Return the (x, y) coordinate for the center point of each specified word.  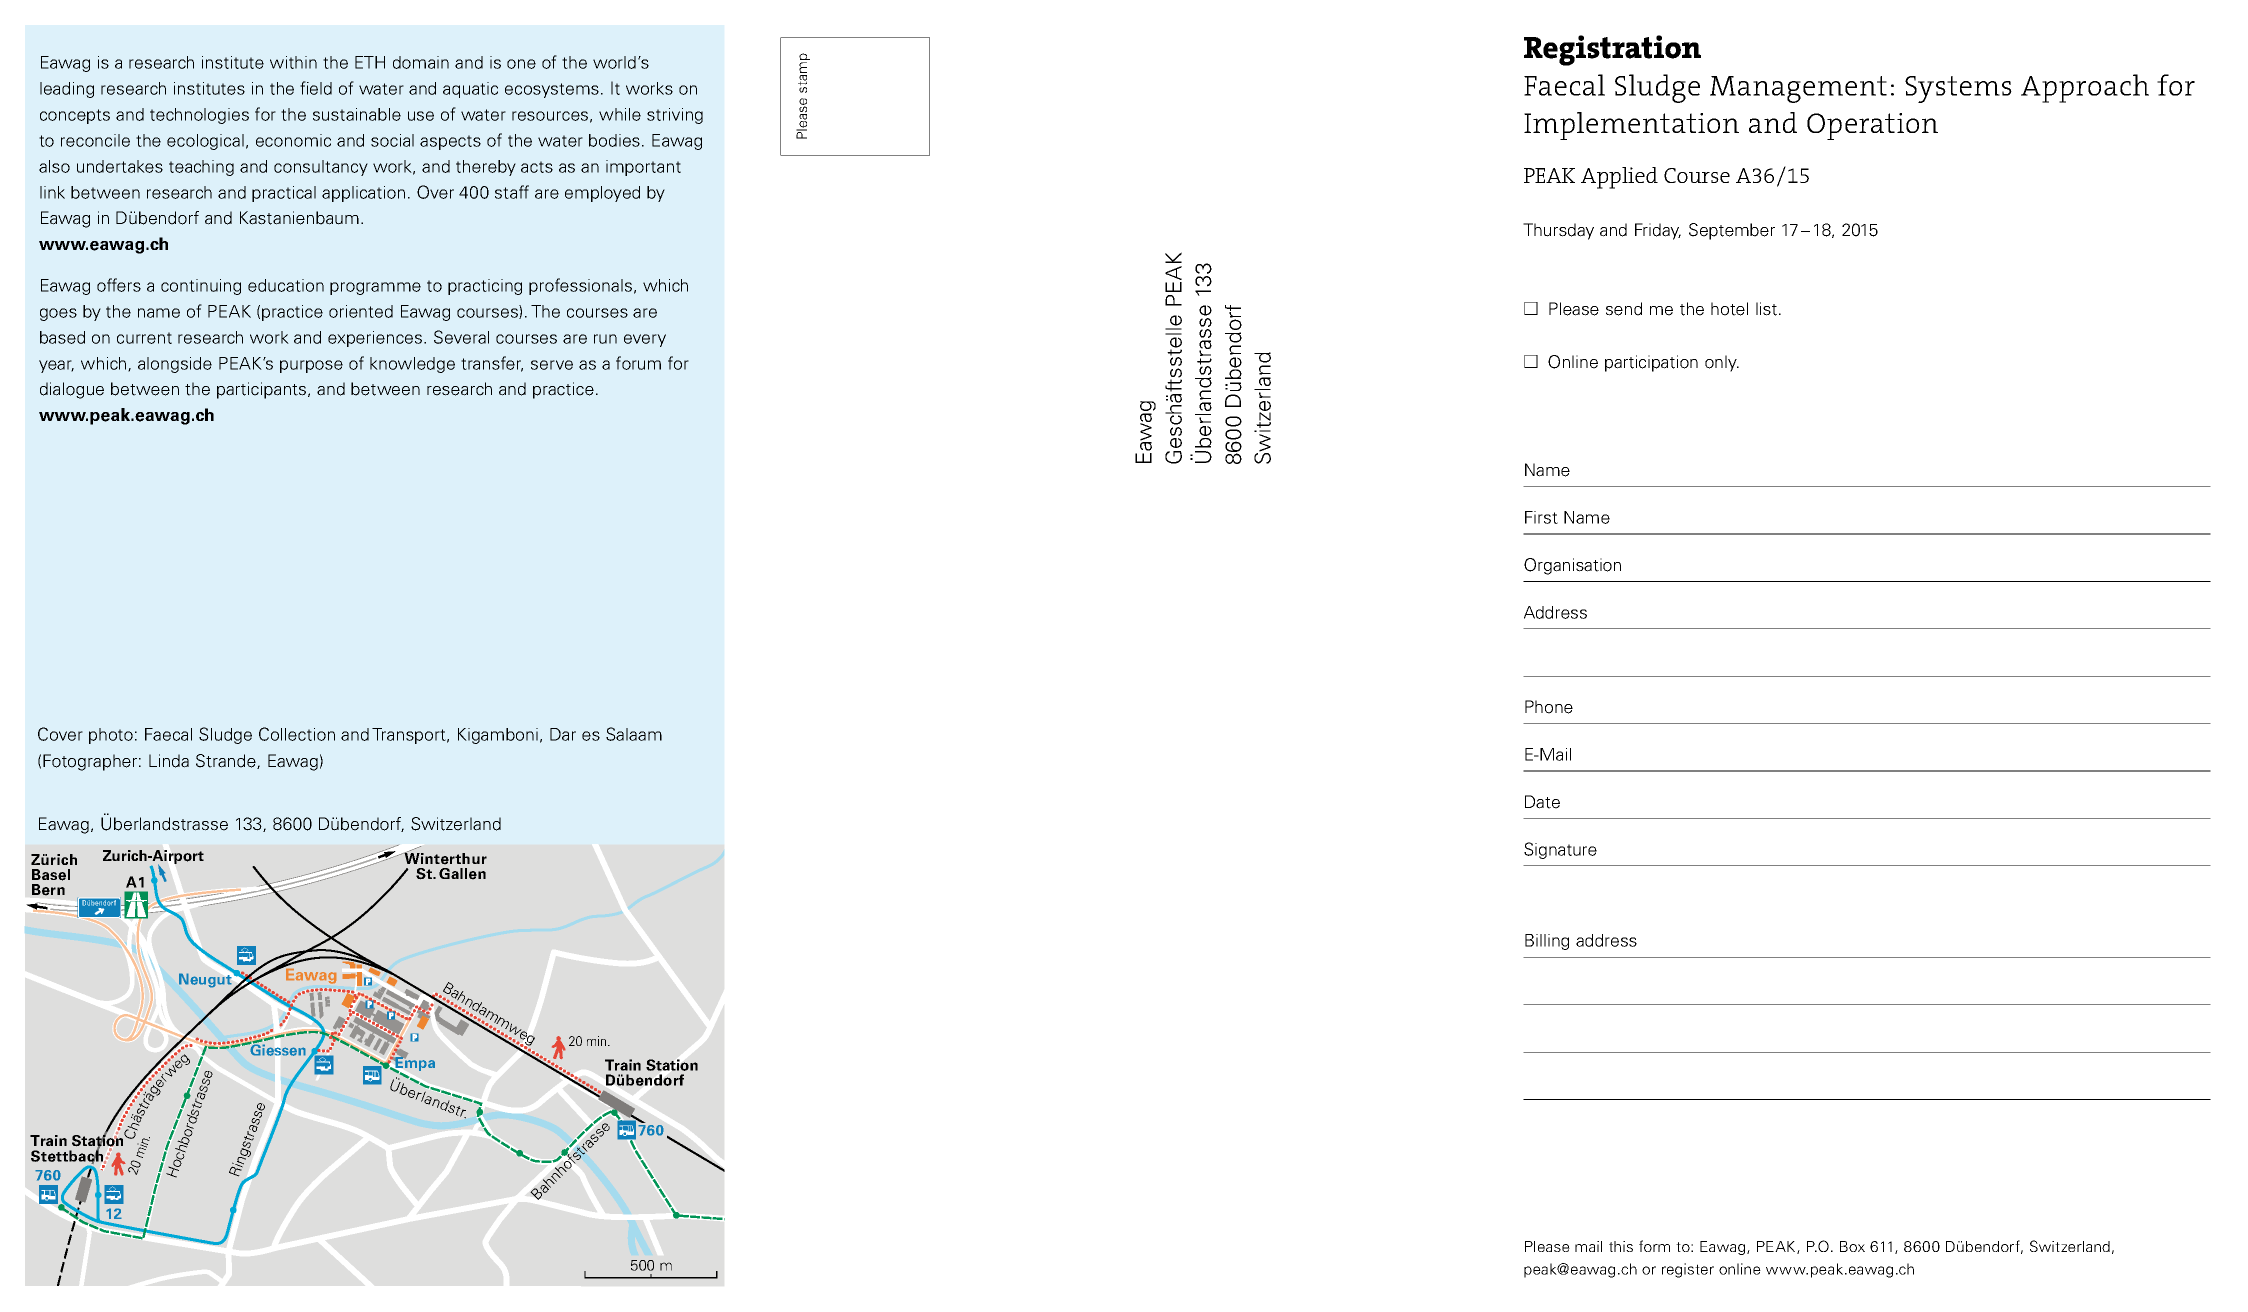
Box (1852, 1246)
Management (1798, 89)
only (1722, 363)
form (1654, 1246)
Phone (1549, 707)
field (316, 88)
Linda (169, 761)
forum (638, 363)
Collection (297, 734)
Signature (1560, 850)
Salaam (634, 734)
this (1621, 1246)
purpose (311, 366)
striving (675, 116)
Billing (1547, 942)
